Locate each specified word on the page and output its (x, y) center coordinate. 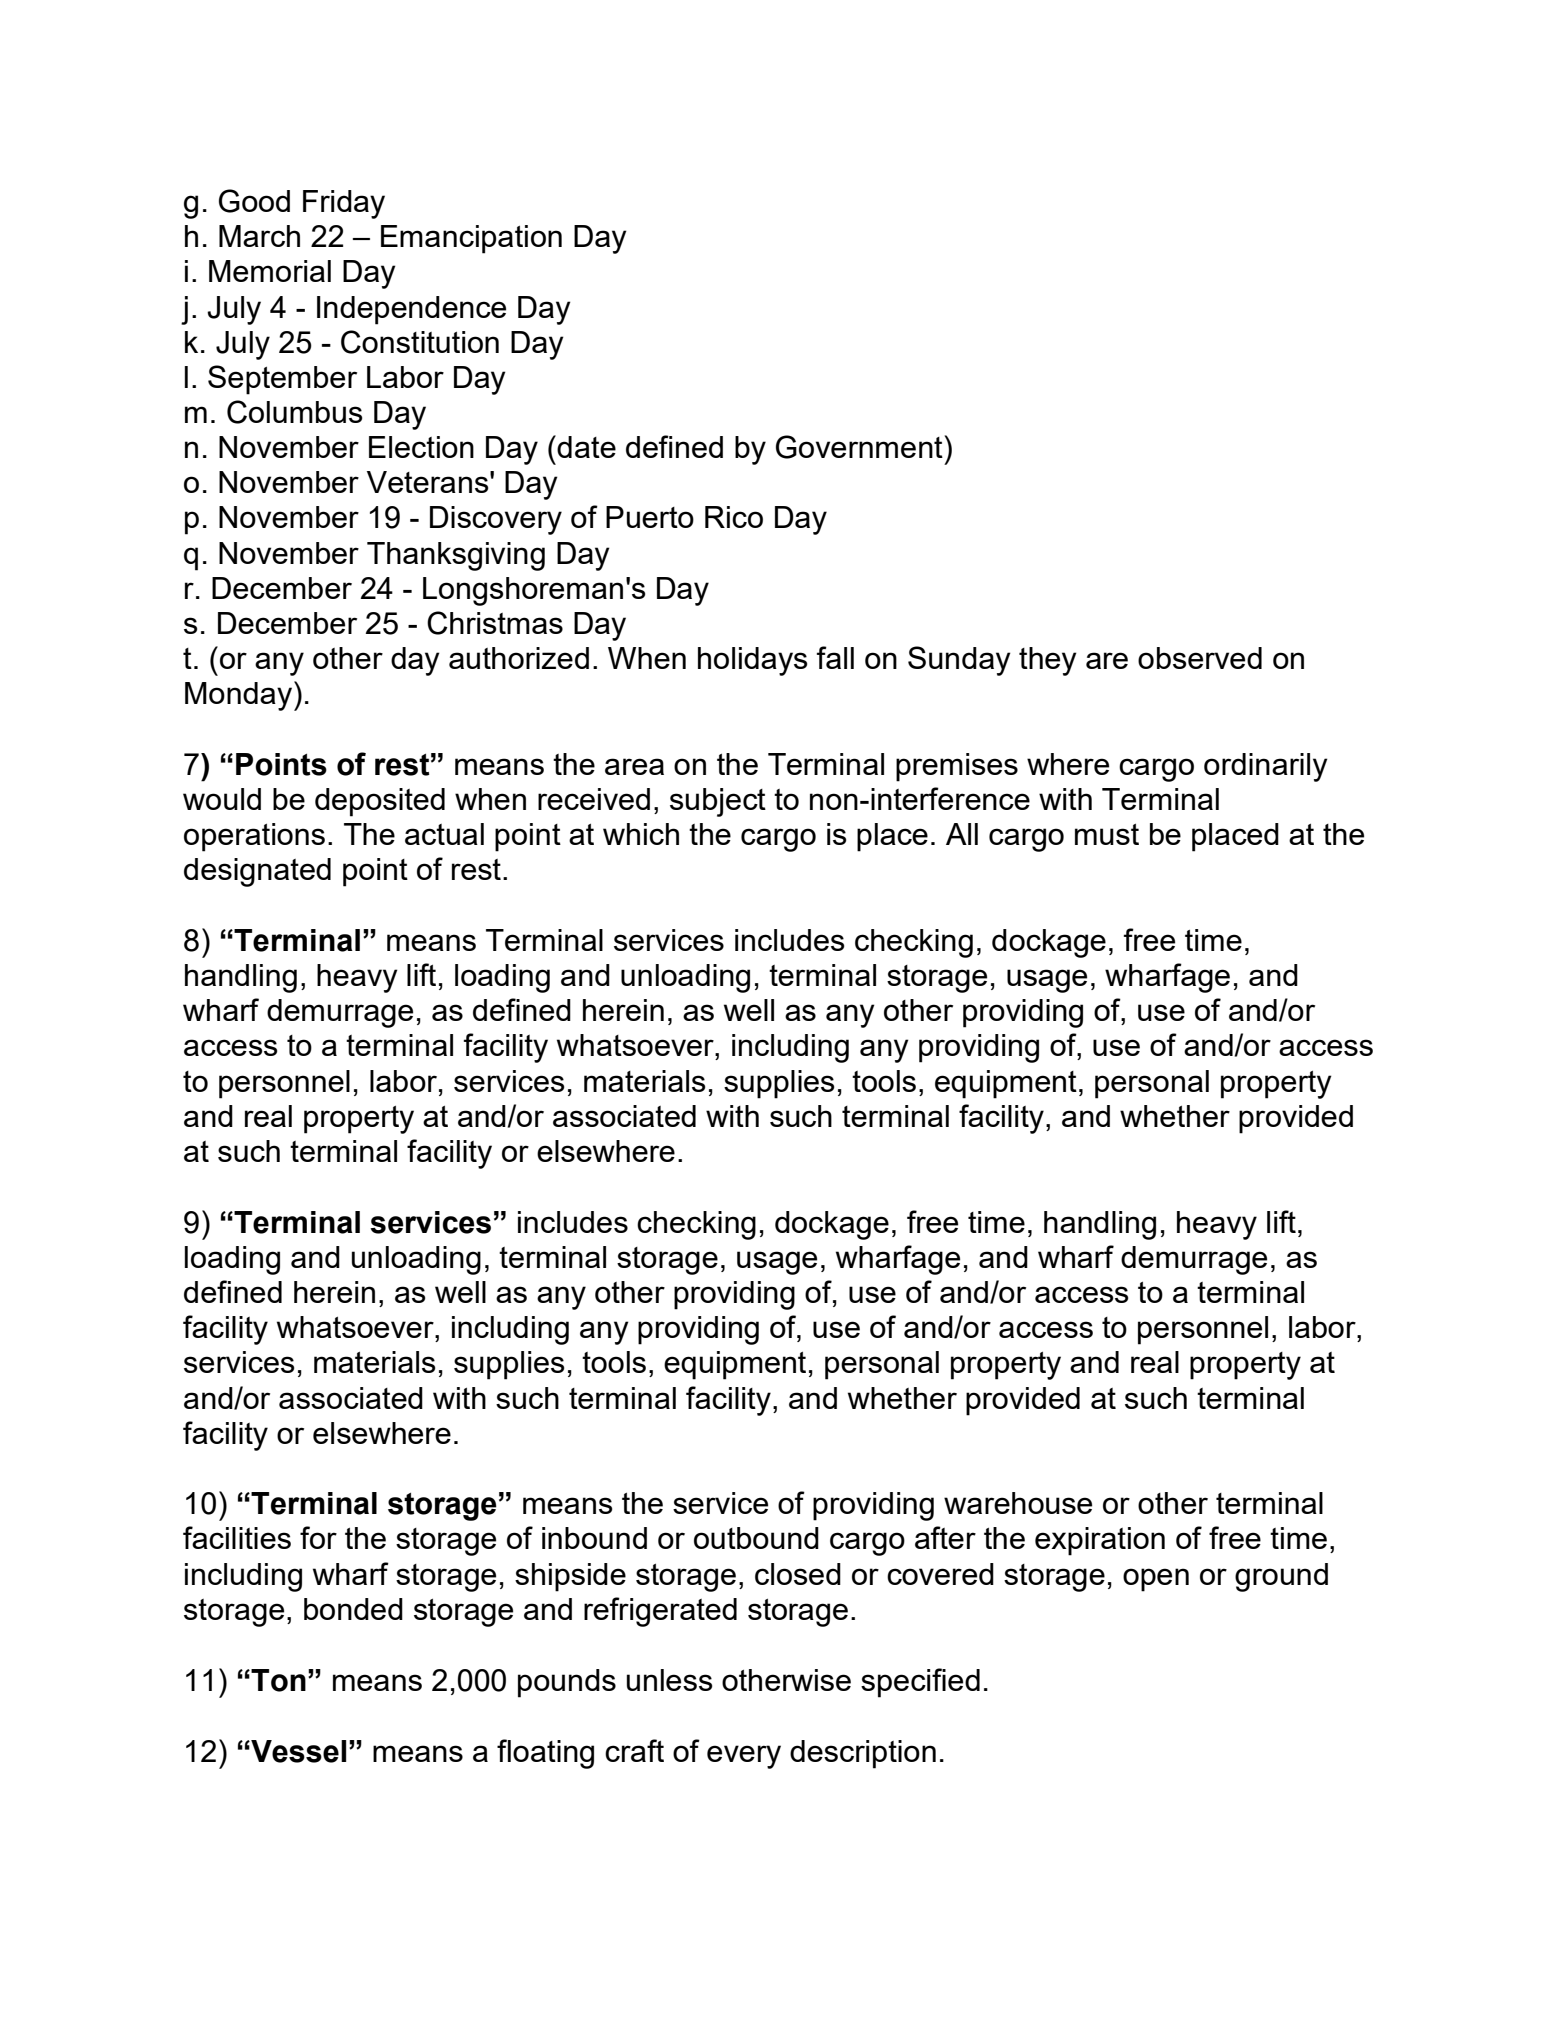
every (744, 1757)
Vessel (297, 1751)
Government (859, 447)
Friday (344, 204)
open (1156, 1580)
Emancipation (471, 239)
